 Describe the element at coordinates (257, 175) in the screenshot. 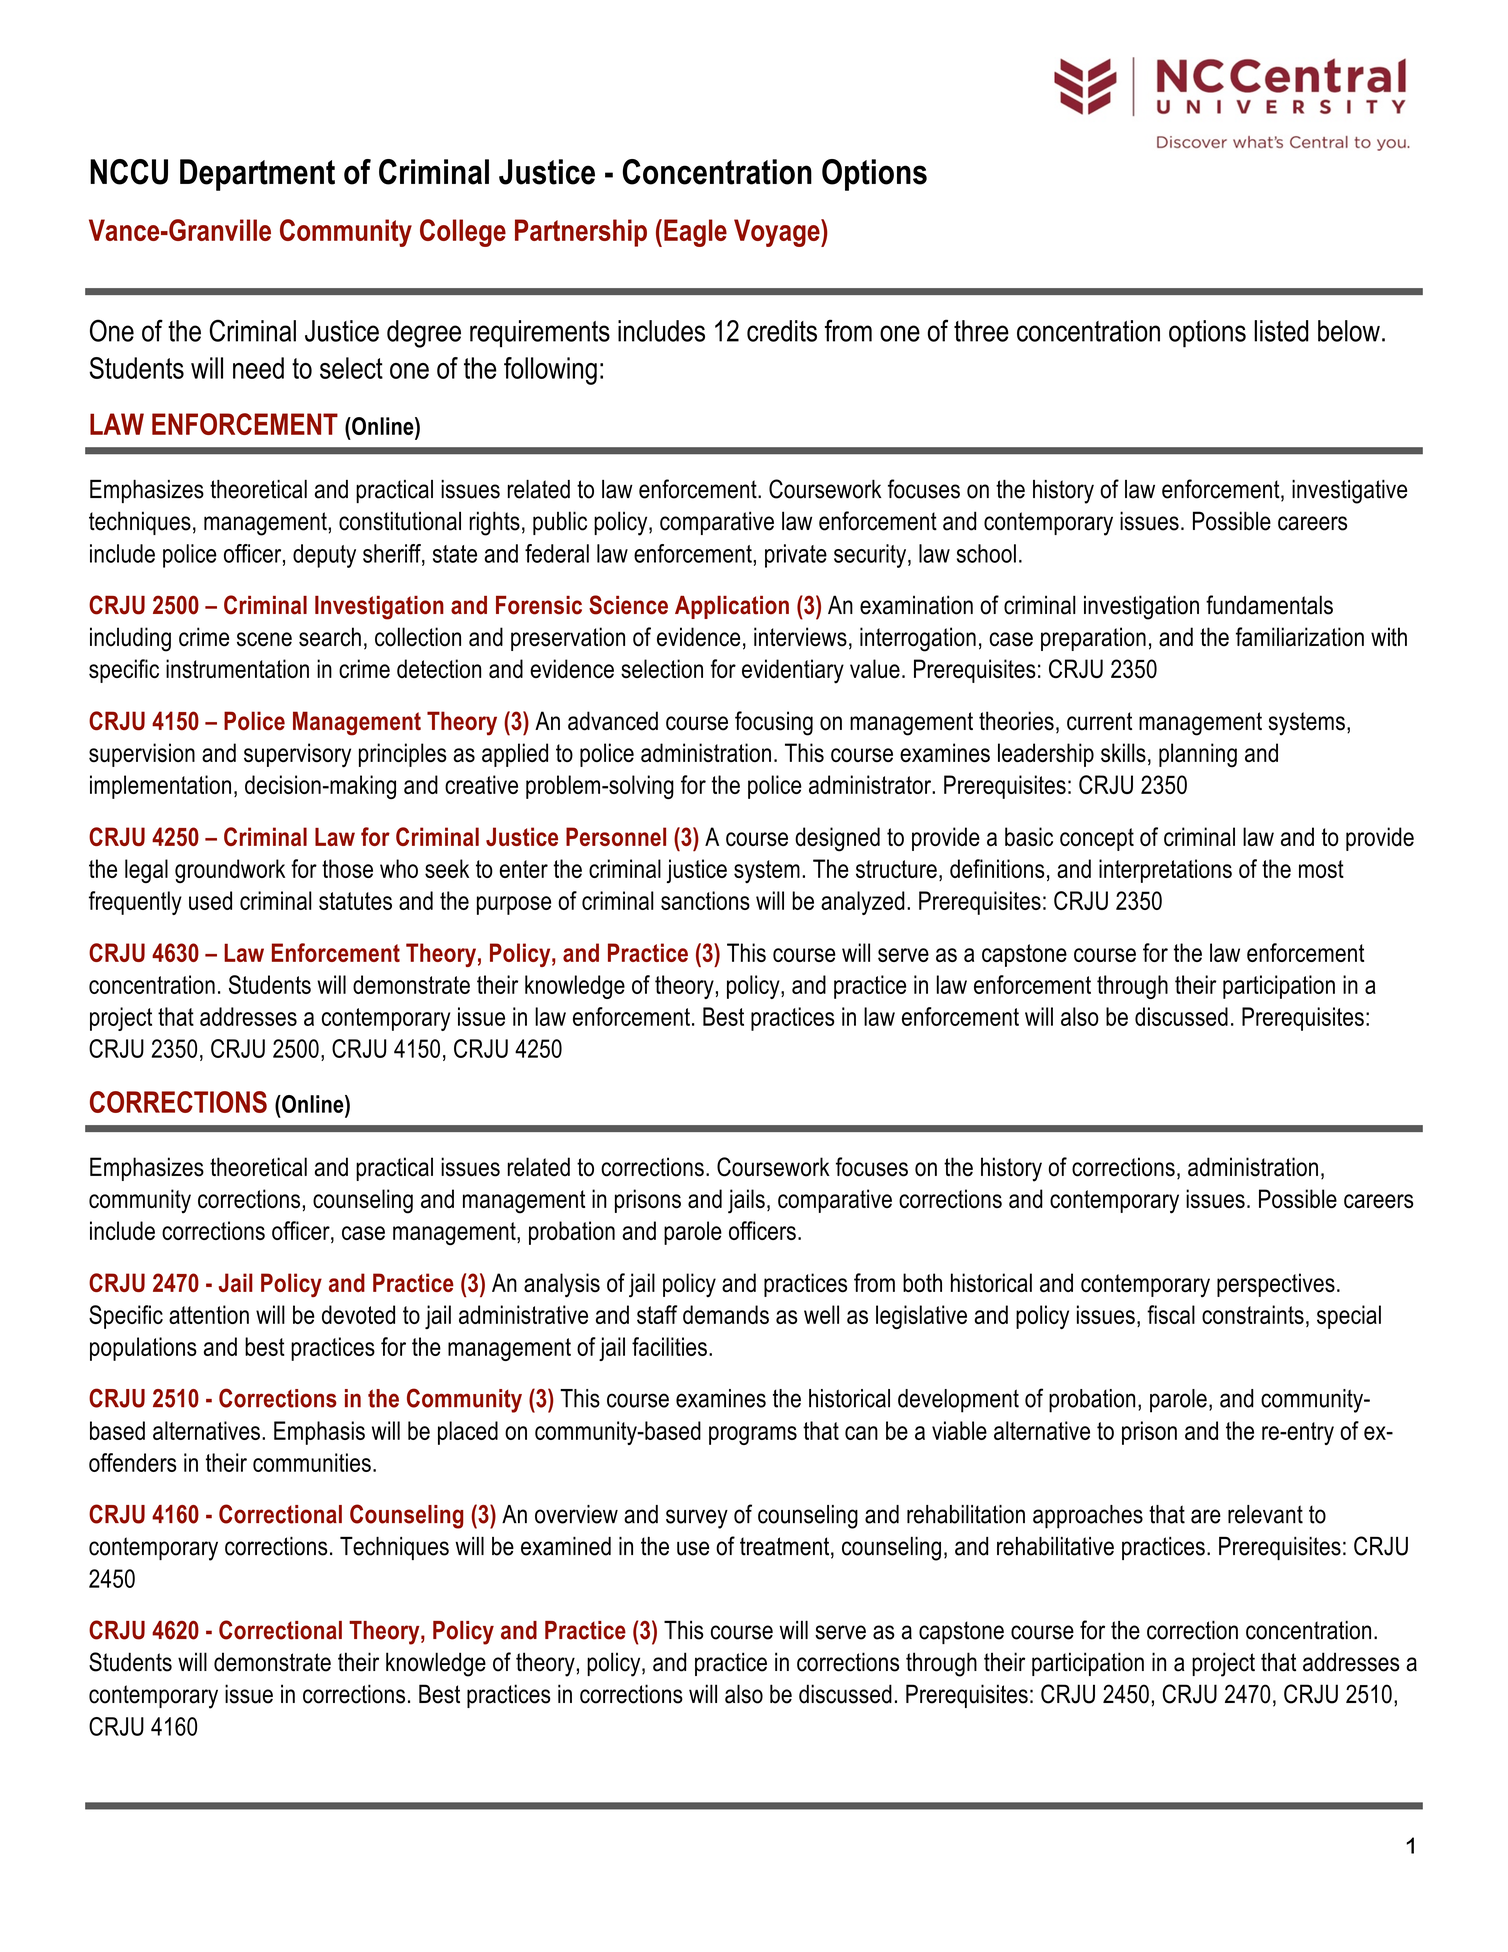

I see `Department` at that location.
